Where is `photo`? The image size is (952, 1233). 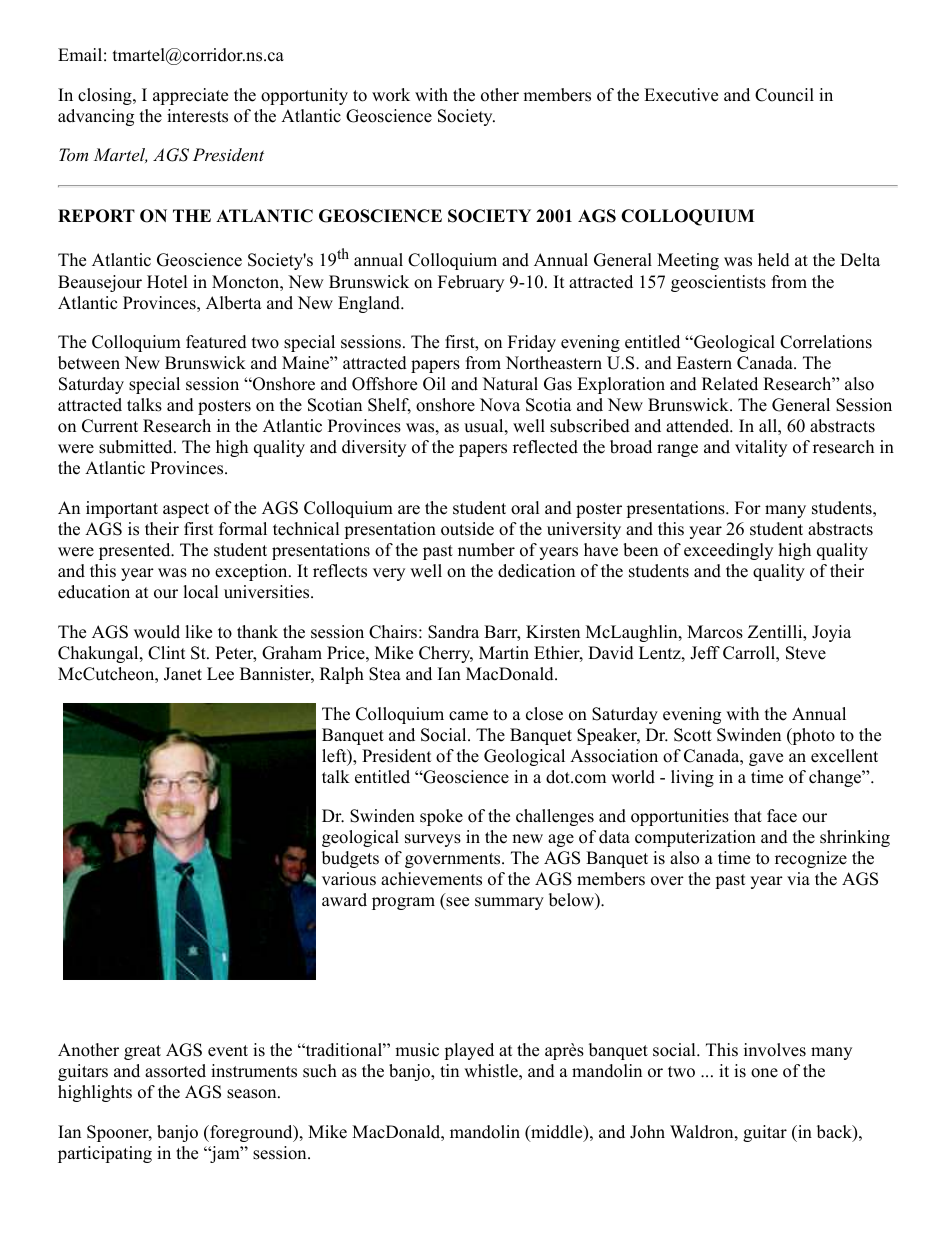
photo is located at coordinates (812, 736).
